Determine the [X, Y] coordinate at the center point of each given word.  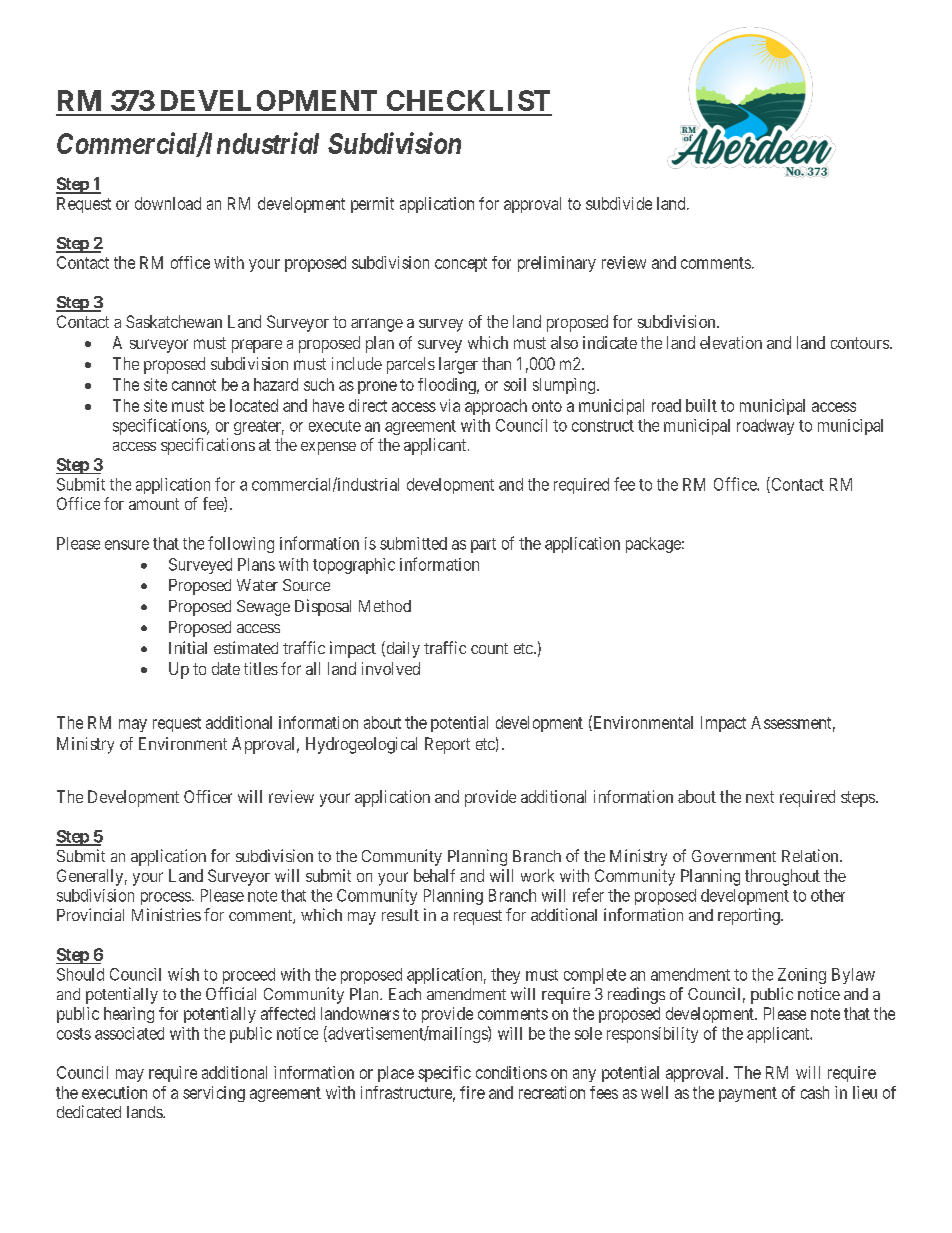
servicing [214, 1094]
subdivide [619, 203]
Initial [188, 647]
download [168, 203]
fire [472, 1092]
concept [461, 264]
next [760, 797]
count [489, 648]
